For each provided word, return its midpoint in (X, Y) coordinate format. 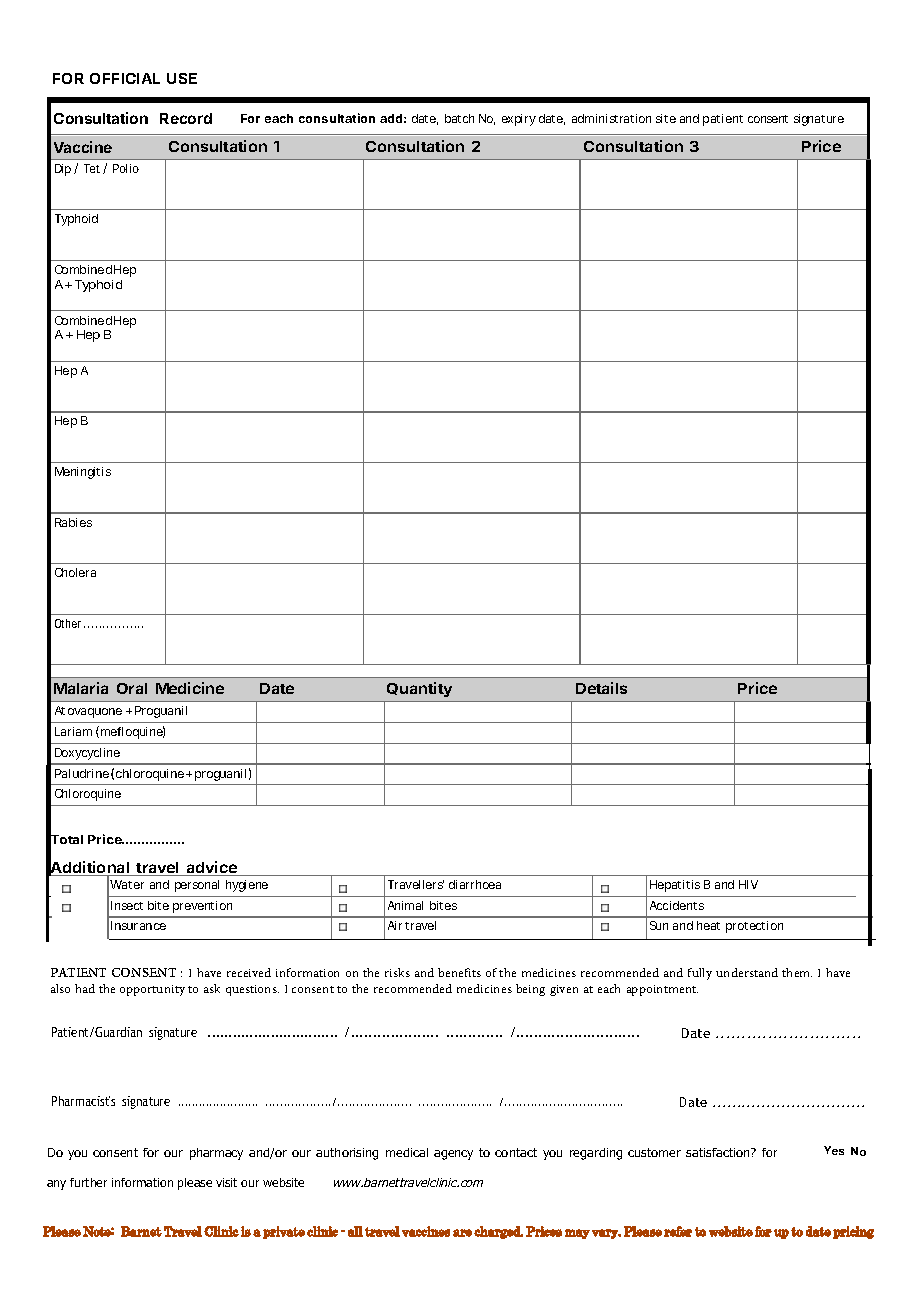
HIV (748, 884)
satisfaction (719, 1152)
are (462, 1233)
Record (186, 118)
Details (601, 688)
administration (611, 118)
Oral (132, 688)
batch (459, 118)
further (88, 1182)
